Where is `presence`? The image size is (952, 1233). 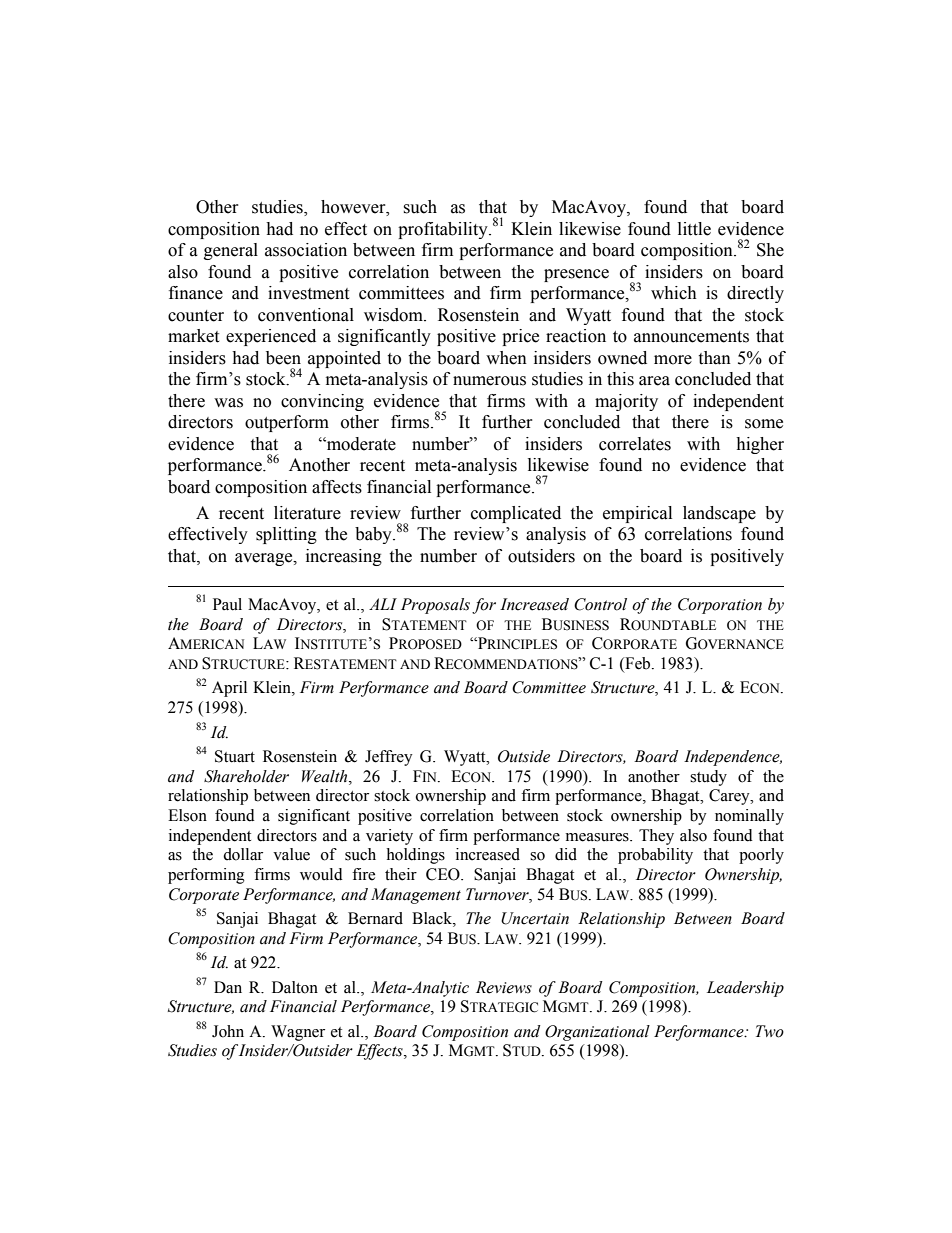 presence is located at coordinates (576, 275).
